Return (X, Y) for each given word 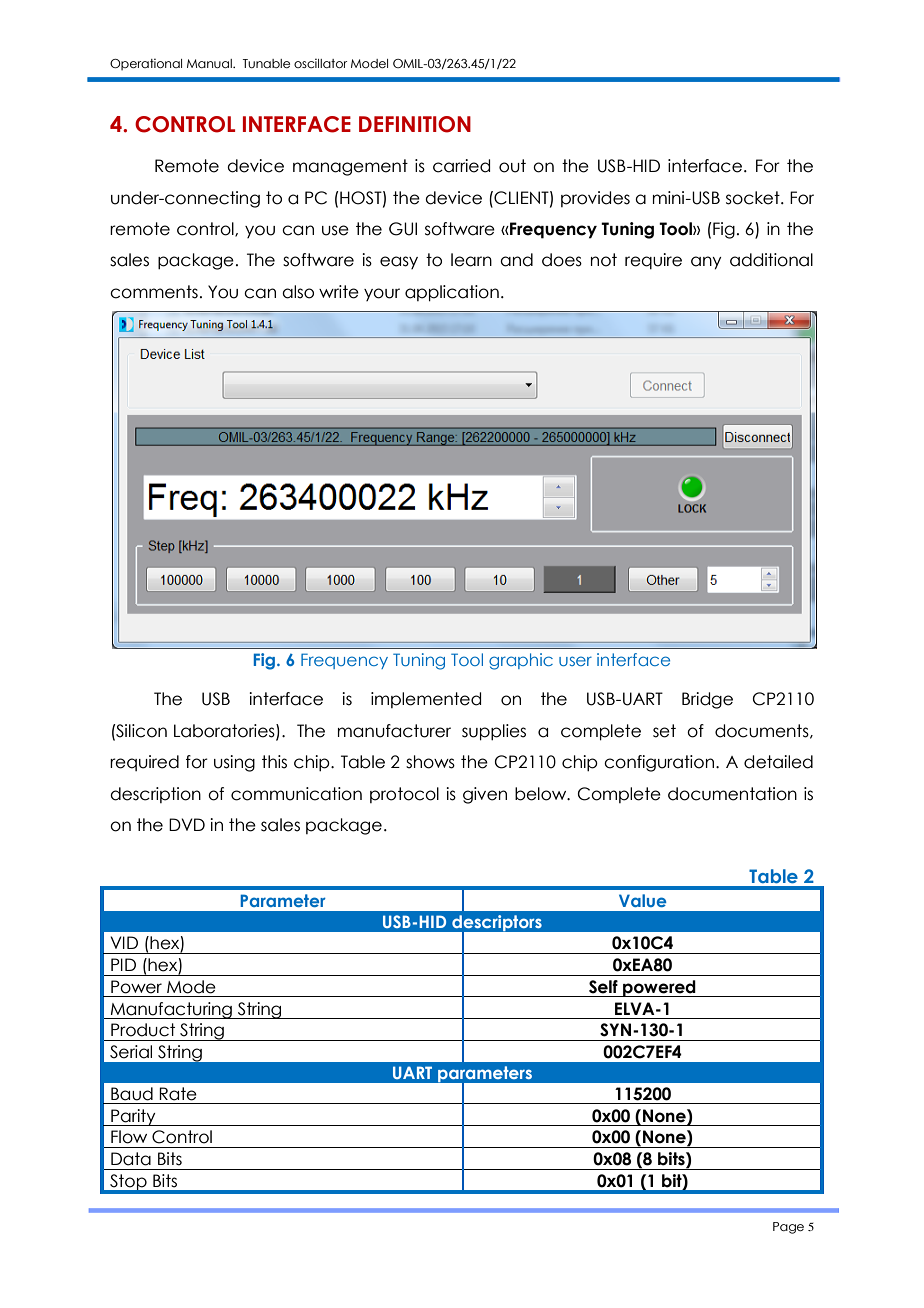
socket (754, 198)
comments (154, 292)
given (485, 795)
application (452, 293)
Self (603, 987)
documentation (732, 794)
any (706, 263)
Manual (210, 63)
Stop (128, 1183)
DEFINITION (415, 124)
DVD (187, 824)
